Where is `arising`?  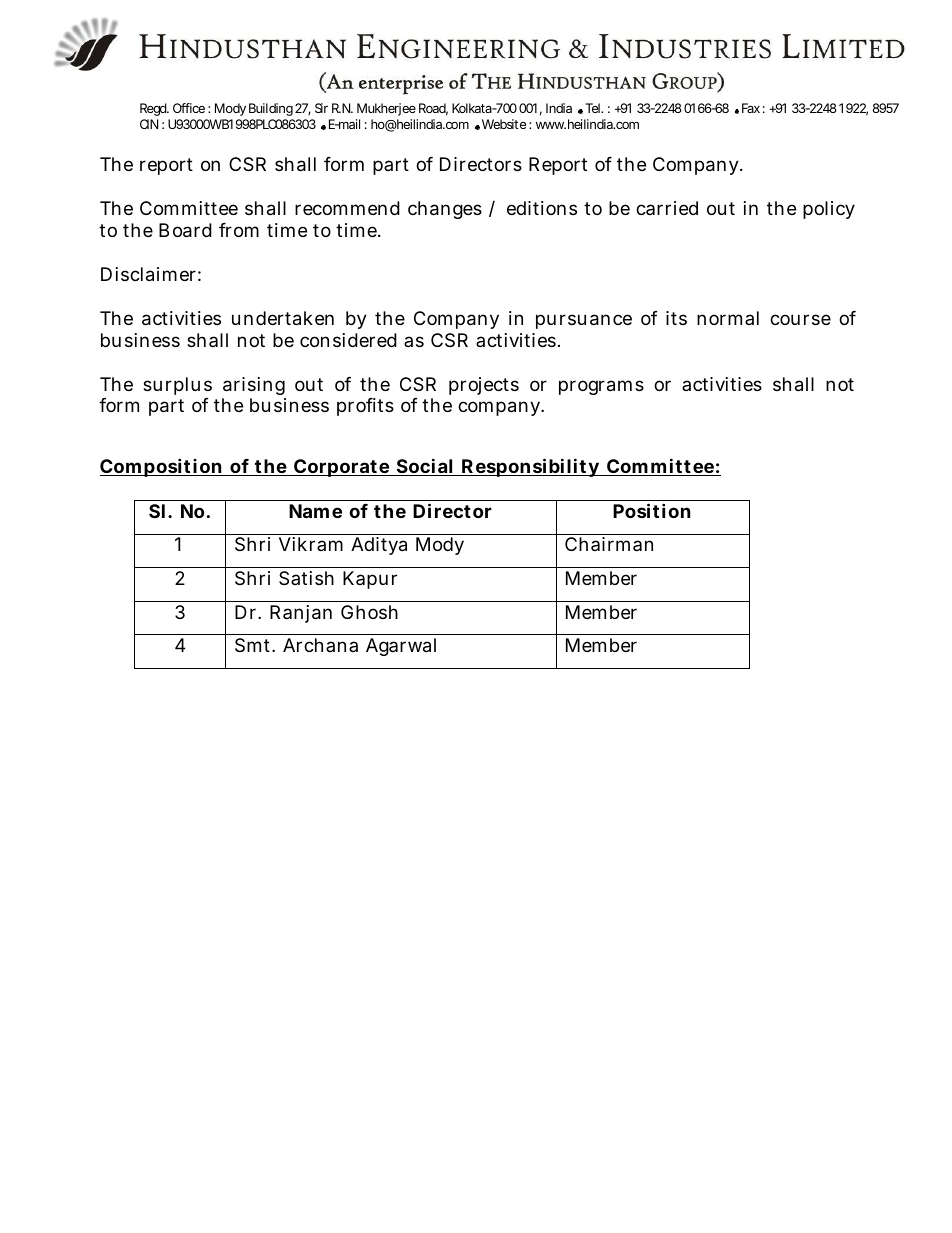
arising is located at coordinates (254, 386).
